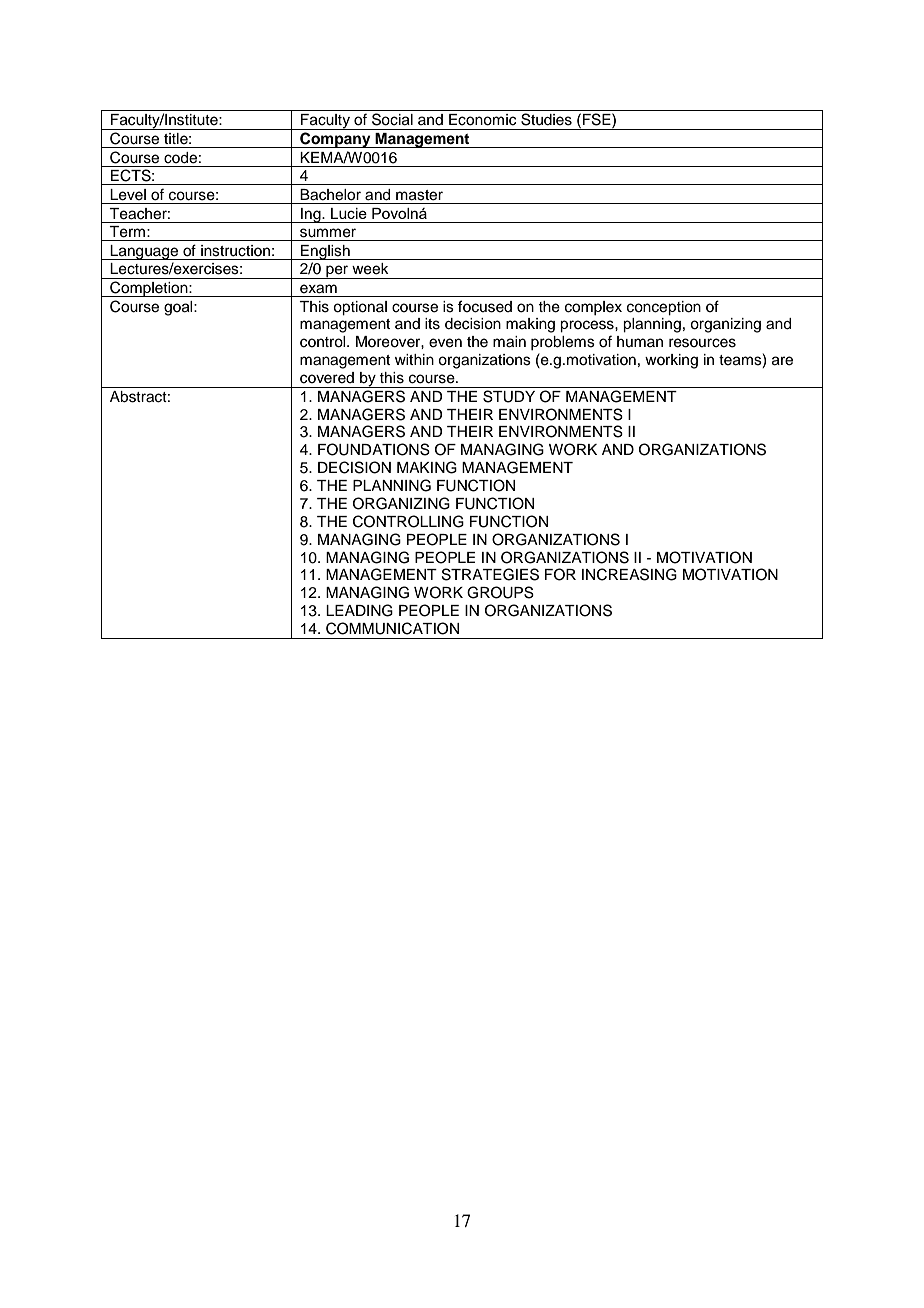 Image resolution: width=924 pixels, height=1308 pixels. I want to click on master, so click(419, 195).
